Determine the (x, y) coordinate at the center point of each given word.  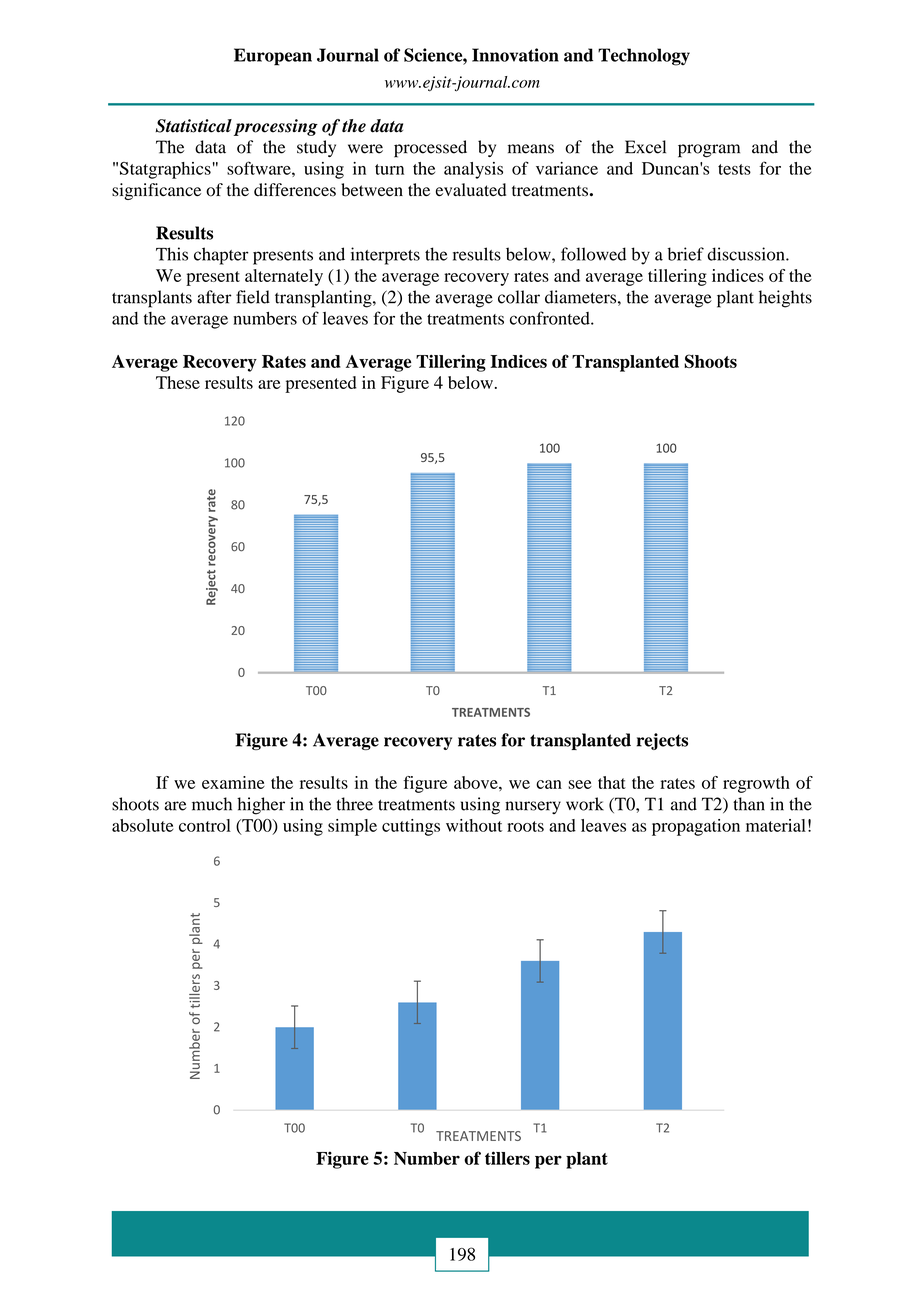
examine (233, 782)
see (580, 784)
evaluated (471, 190)
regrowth (756, 784)
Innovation (515, 55)
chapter (221, 256)
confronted (551, 318)
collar (519, 297)
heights (785, 299)
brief (686, 254)
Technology (644, 57)
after (214, 297)
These (178, 382)
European (273, 57)
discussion (747, 254)
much (212, 804)
